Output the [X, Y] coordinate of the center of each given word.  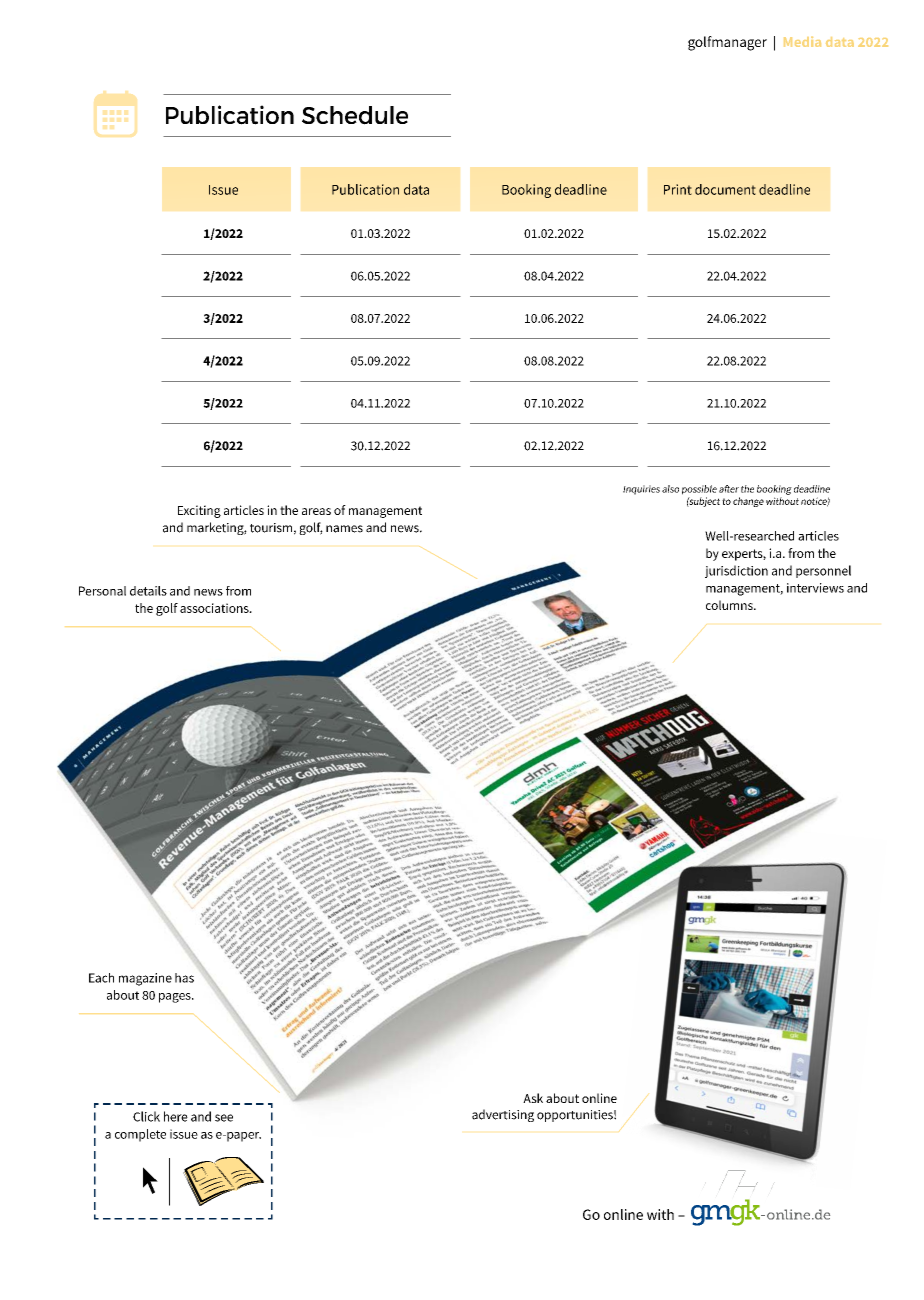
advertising [503, 1115]
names [344, 529]
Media [802, 42]
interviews [815, 588]
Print [678, 189]
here [176, 1116]
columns [730, 605]
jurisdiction [736, 571]
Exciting [199, 511]
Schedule [355, 115]
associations [215, 608]
